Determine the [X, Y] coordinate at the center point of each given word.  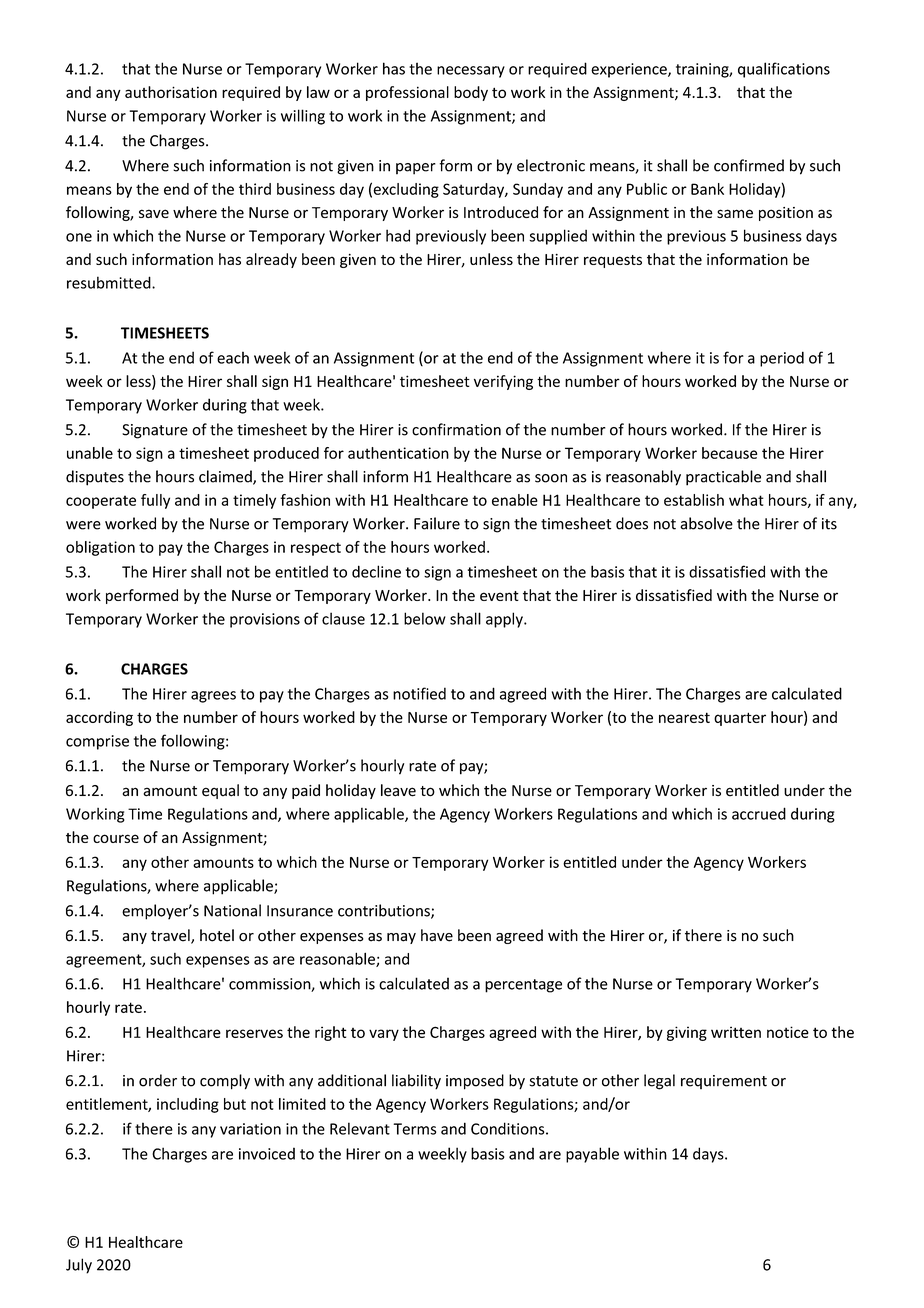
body [471, 93]
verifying [503, 382]
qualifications [784, 70]
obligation [100, 548]
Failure [437, 523]
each [233, 357]
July [79, 1266]
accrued [759, 813]
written [736, 1032]
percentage [523, 986]
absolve [706, 523]
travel [171, 936]
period [782, 359]
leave [398, 790]
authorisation [171, 92]
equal [220, 791]
